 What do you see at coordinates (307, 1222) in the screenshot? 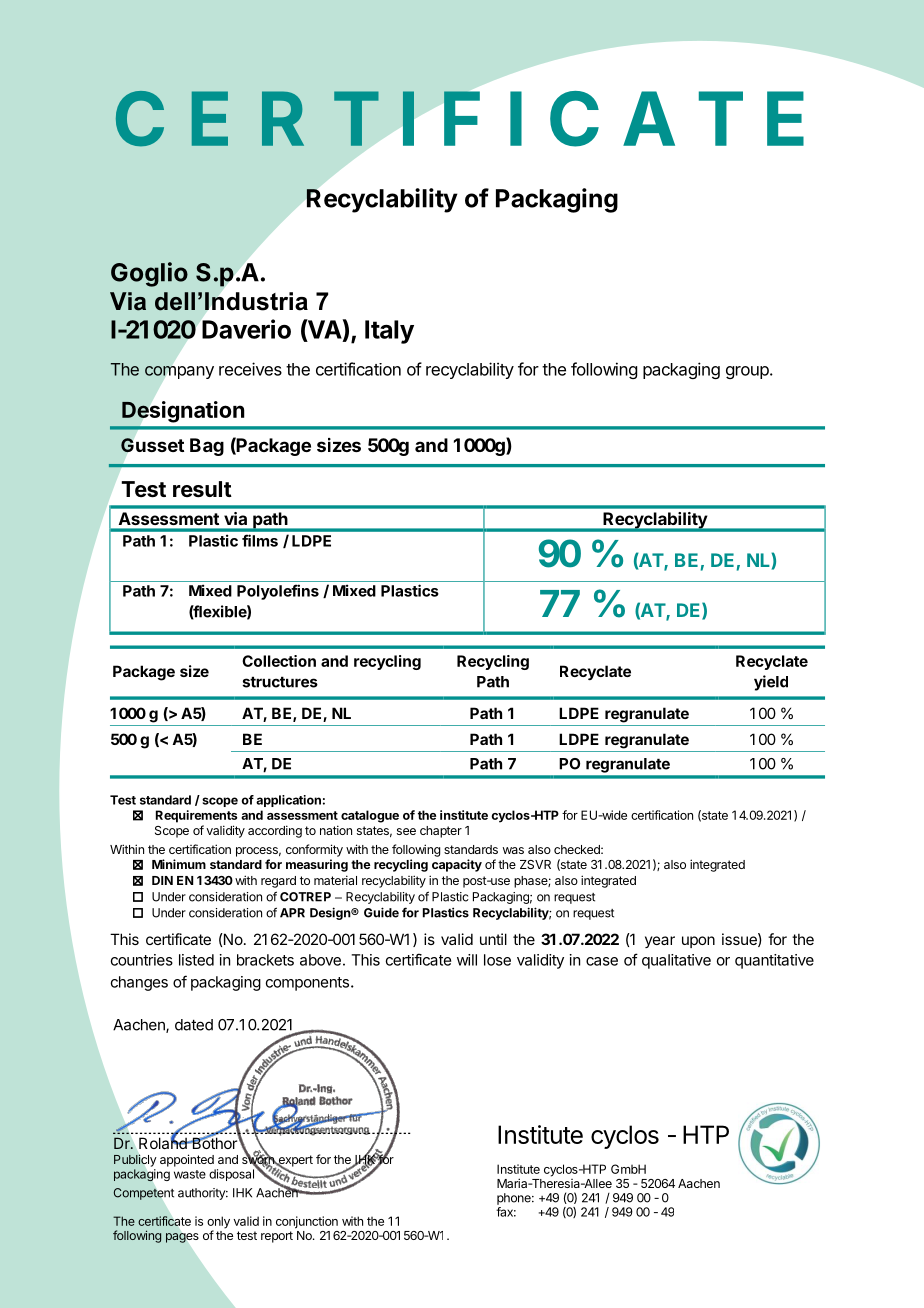
I see `conjunction` at bounding box center [307, 1222].
